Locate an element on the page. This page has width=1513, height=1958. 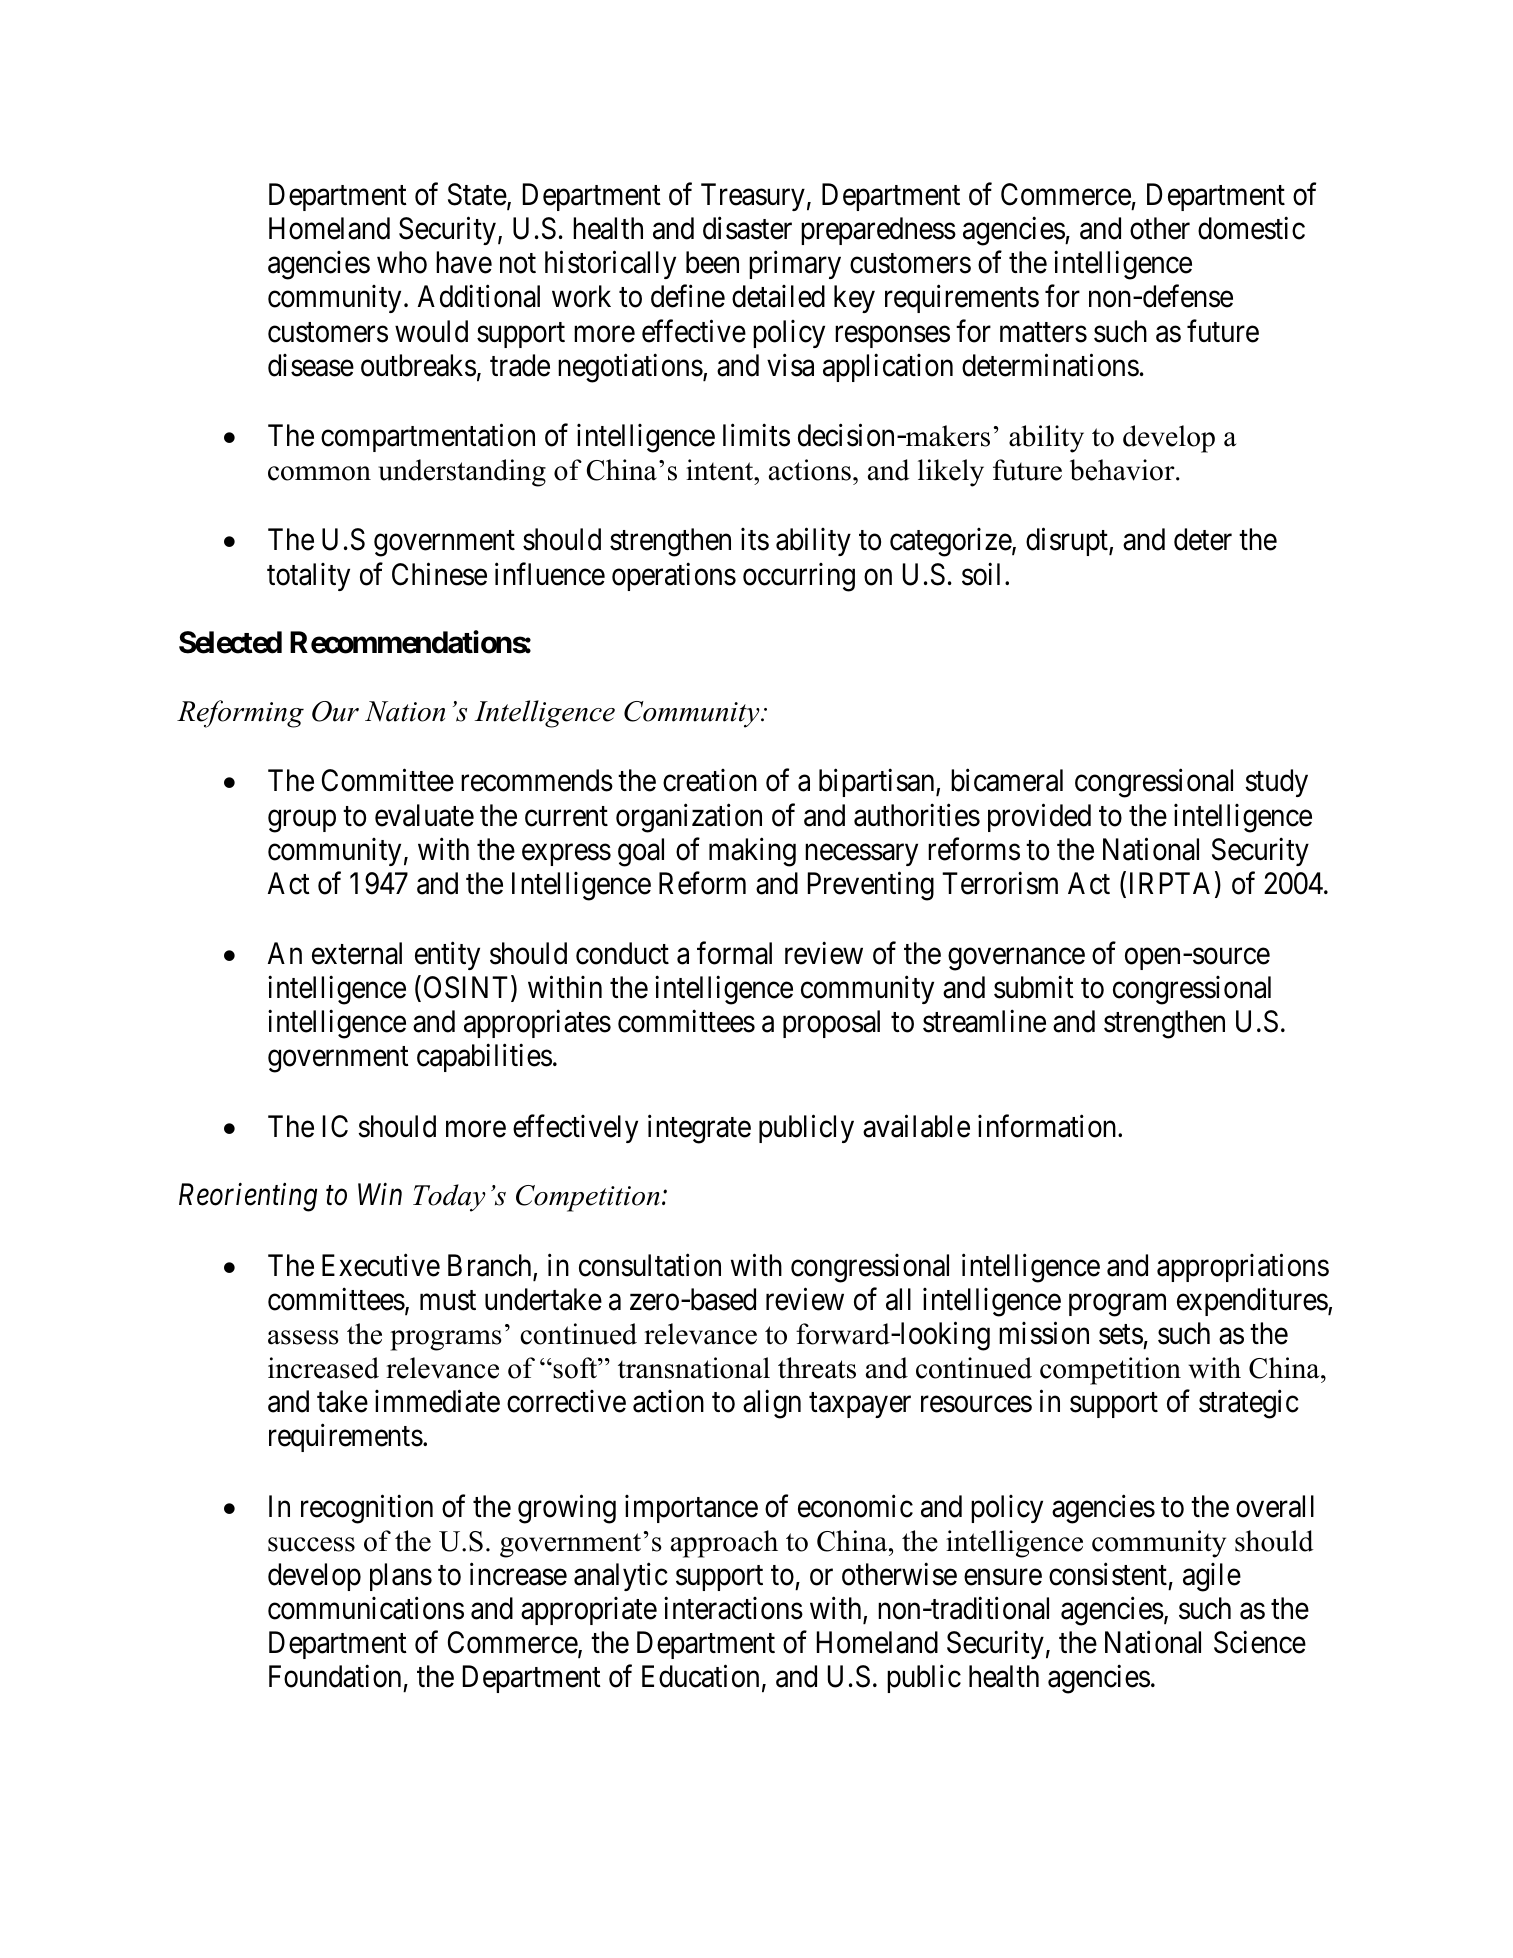
consistent is located at coordinates (1108, 1574).
